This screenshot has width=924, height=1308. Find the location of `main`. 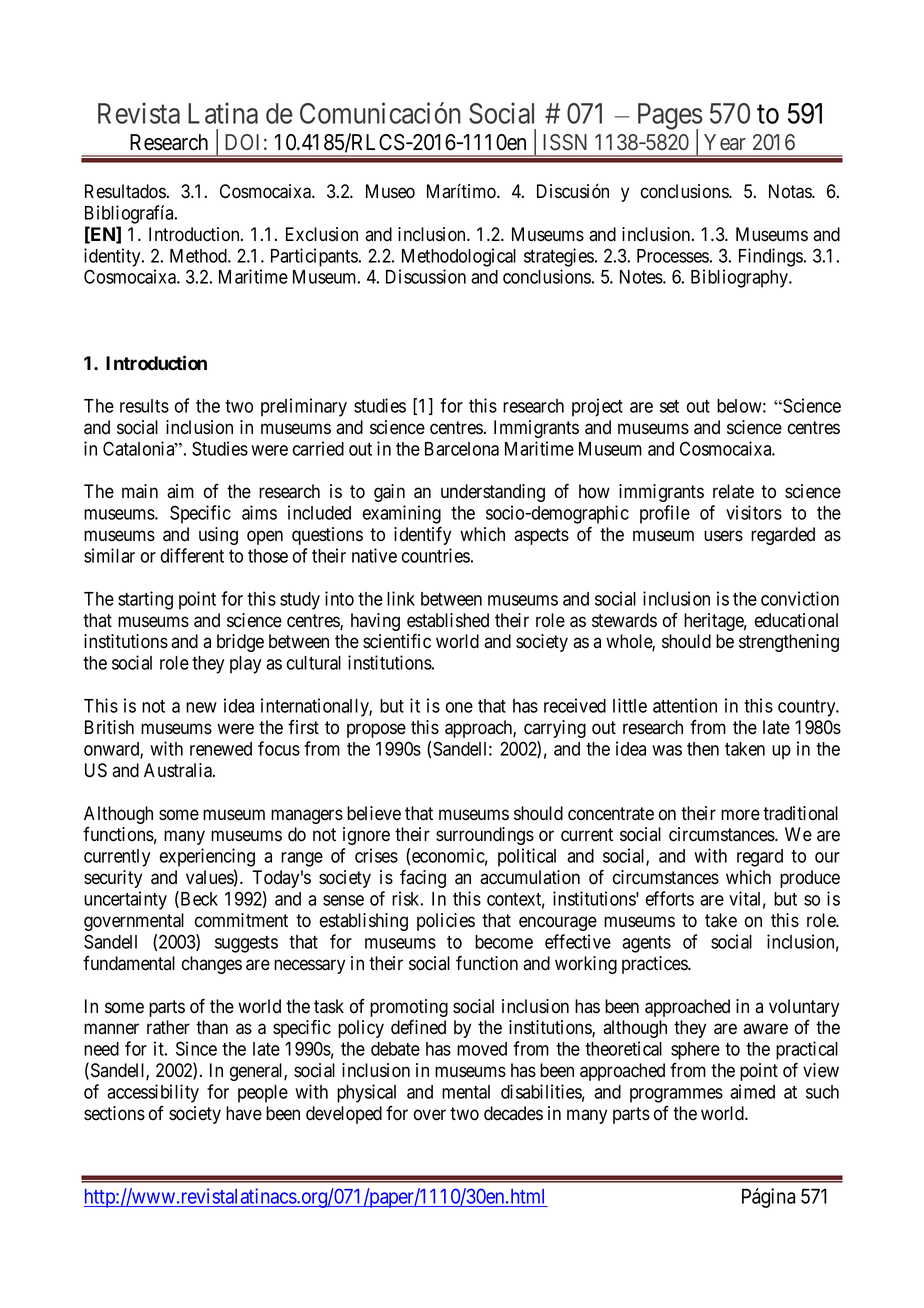

main is located at coordinates (140, 491).
